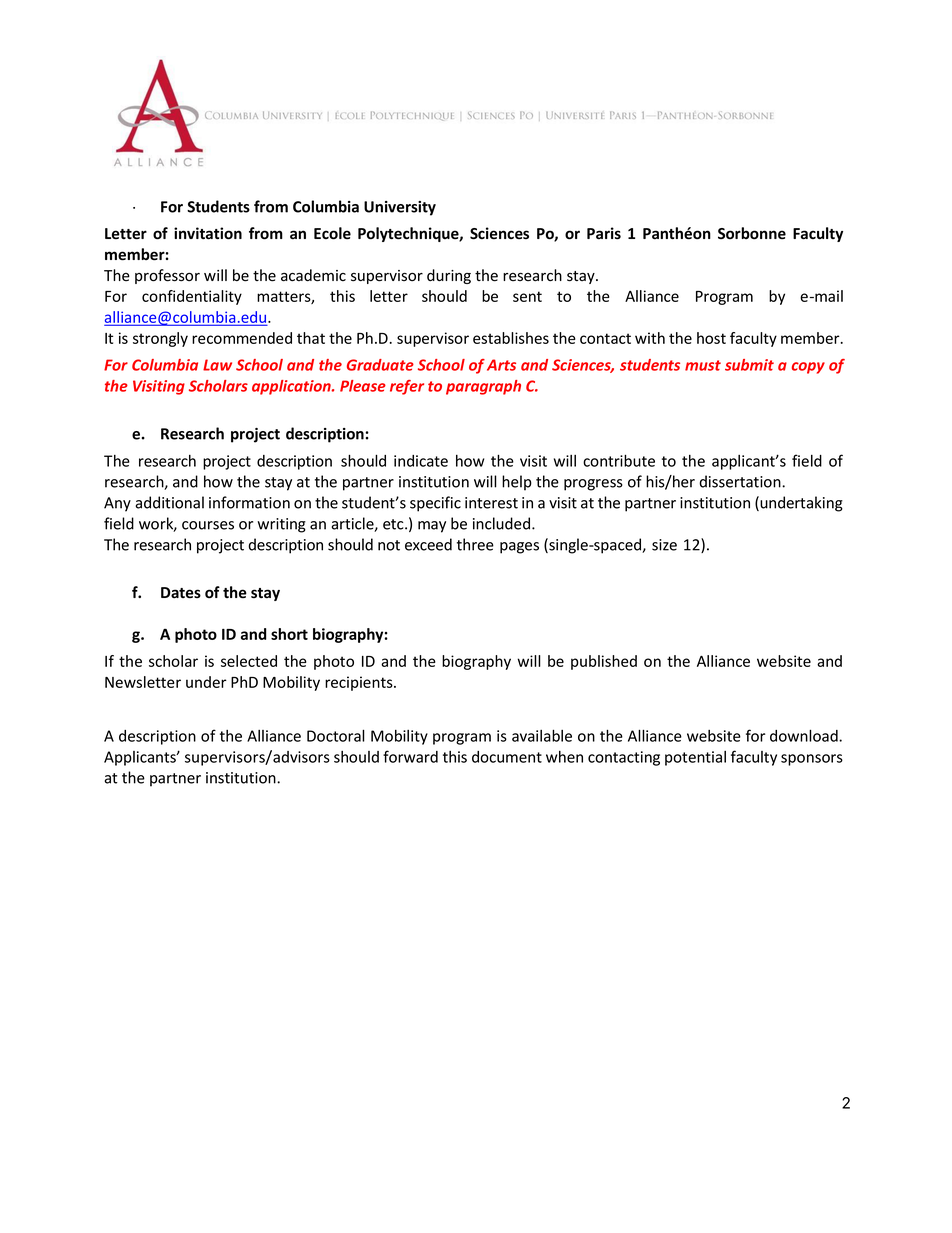  Describe the element at coordinates (217, 365) in the document. I see `Law` at that location.
